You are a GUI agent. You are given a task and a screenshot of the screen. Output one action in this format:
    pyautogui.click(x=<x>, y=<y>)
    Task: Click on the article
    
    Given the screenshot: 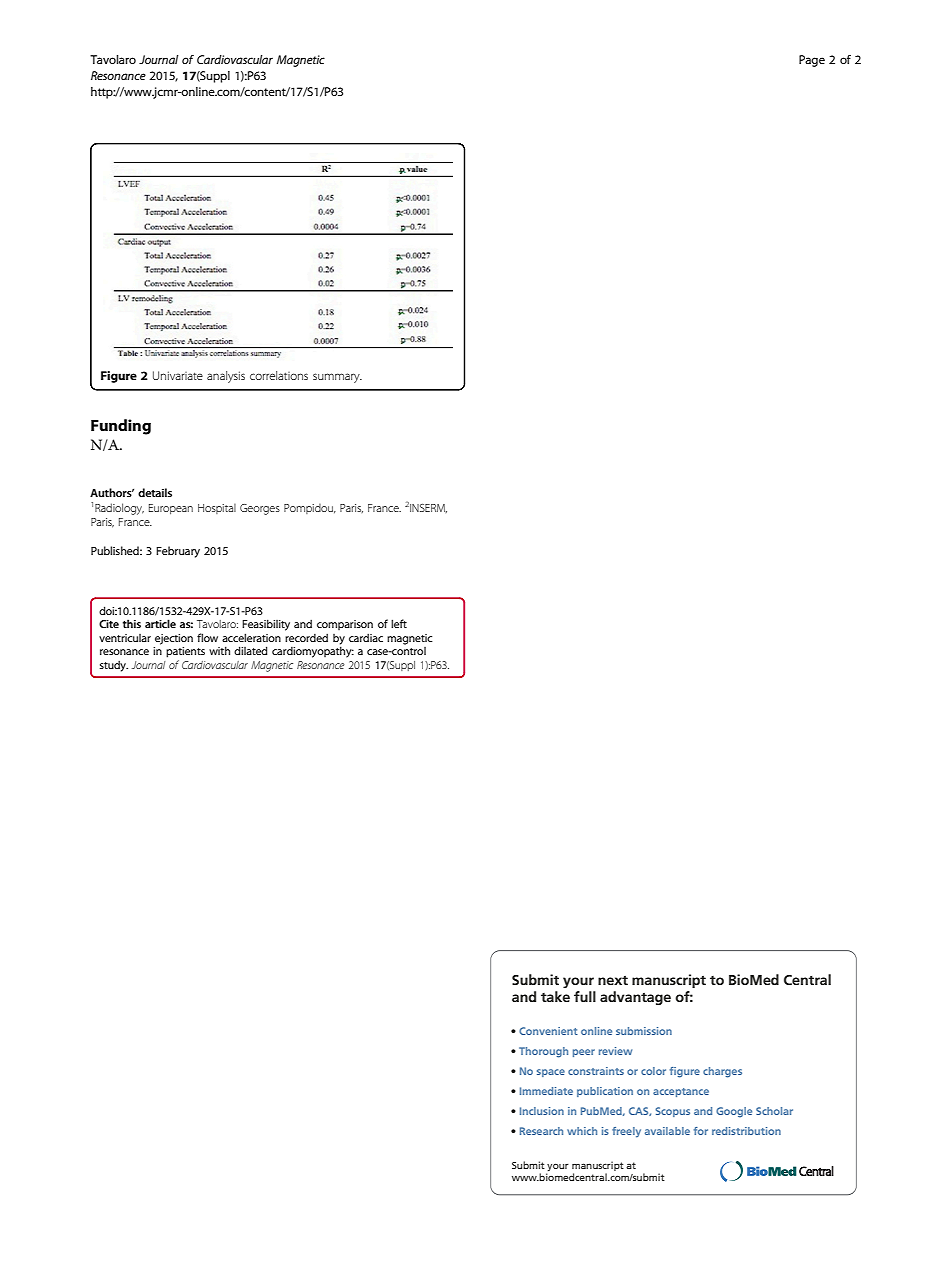 What is the action you would take?
    pyautogui.click(x=160, y=623)
